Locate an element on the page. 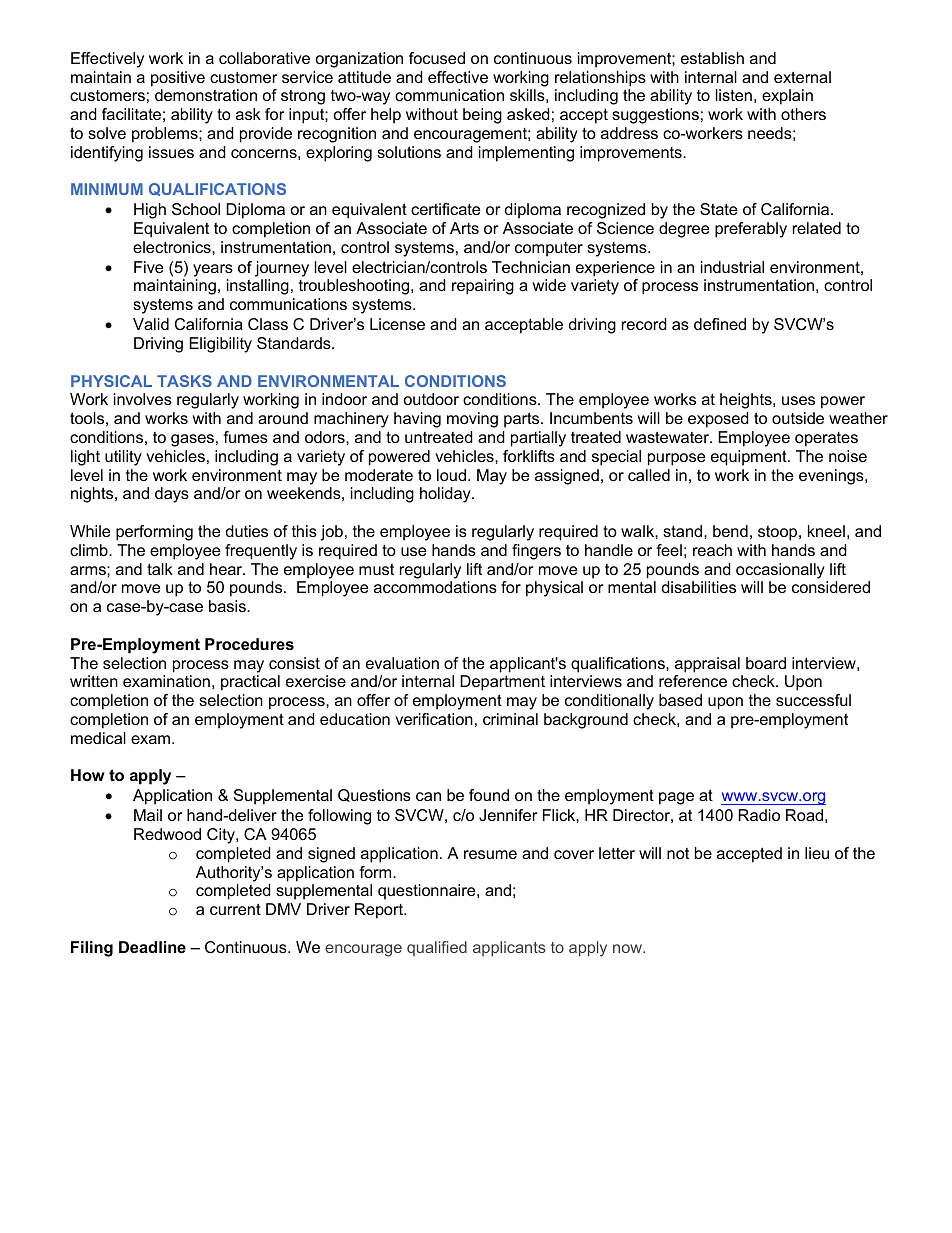  holiday is located at coordinates (446, 495).
